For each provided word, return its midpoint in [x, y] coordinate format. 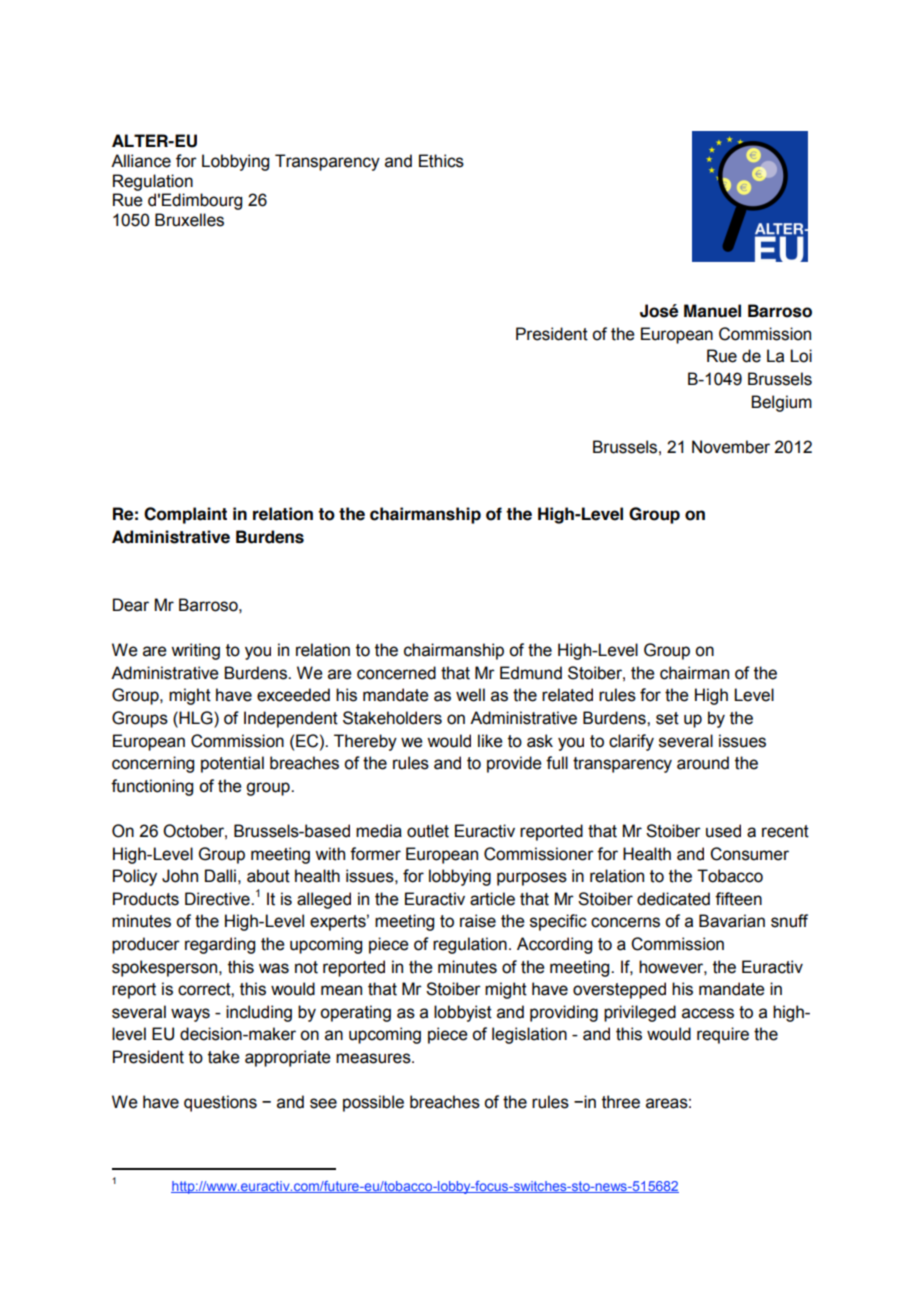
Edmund [531, 673]
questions [220, 1103]
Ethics [441, 161]
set [667, 718]
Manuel [712, 311]
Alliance [141, 161]
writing [195, 651]
